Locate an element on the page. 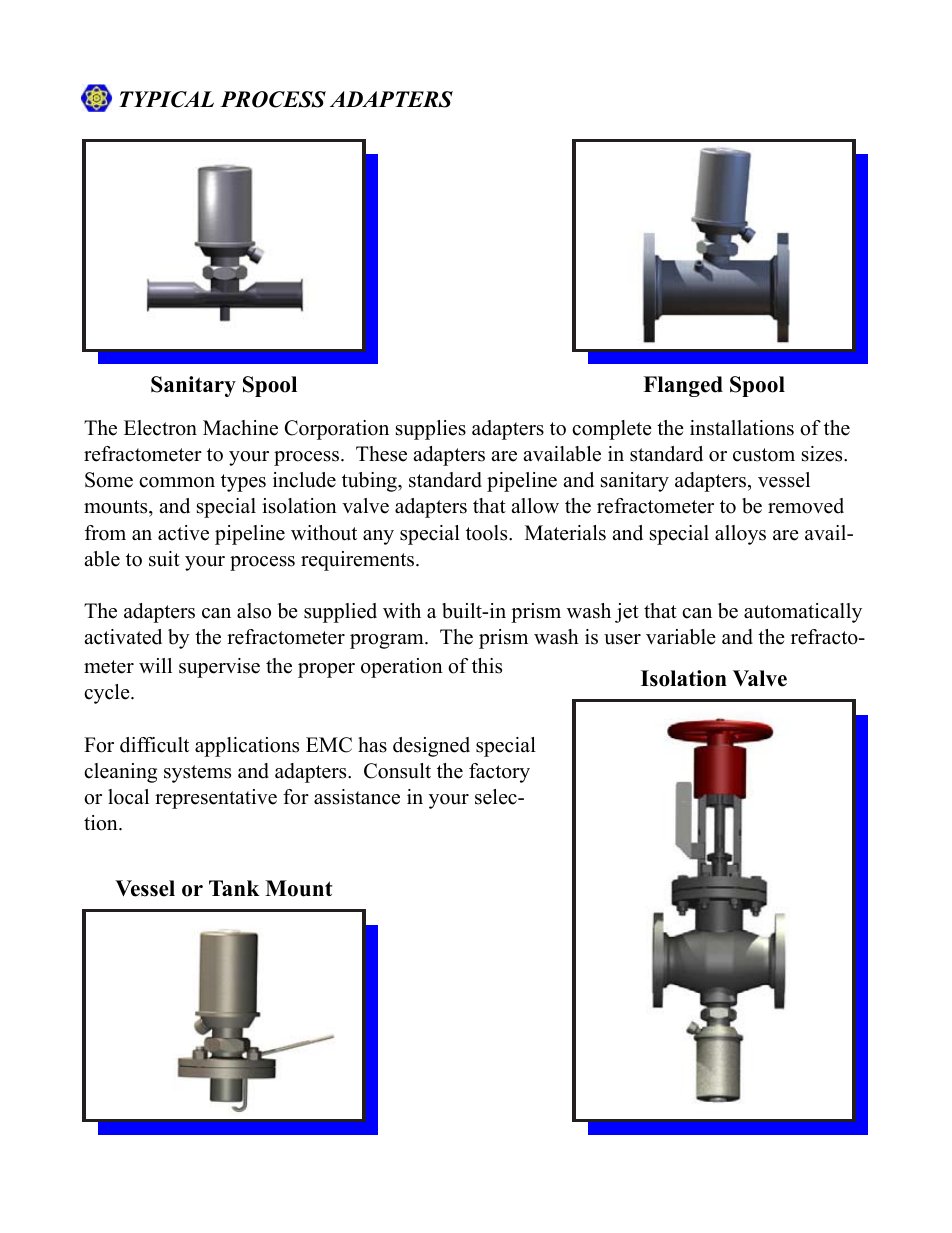 The image size is (952, 1233). These is located at coordinates (381, 454).
